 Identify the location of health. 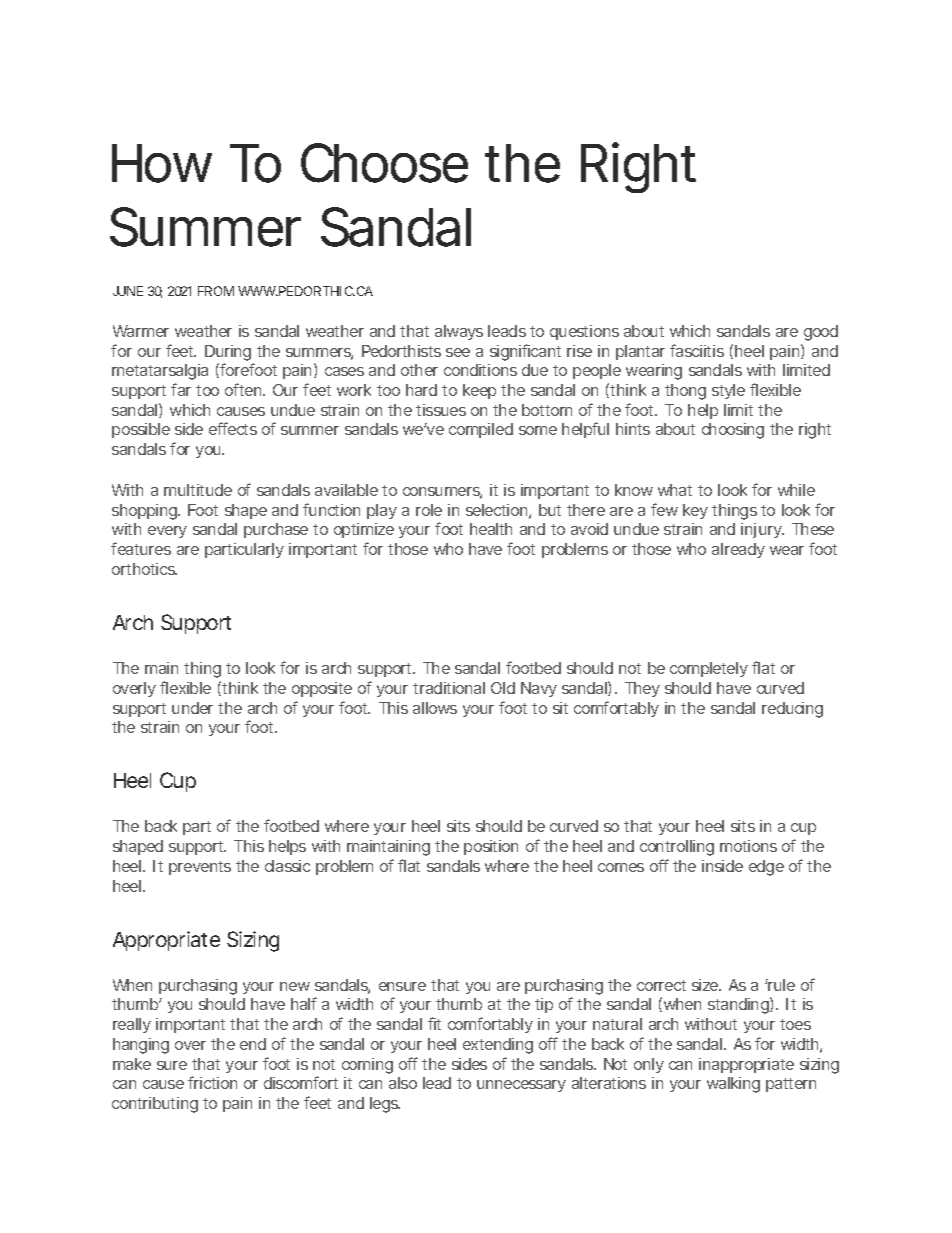
(491, 529).
